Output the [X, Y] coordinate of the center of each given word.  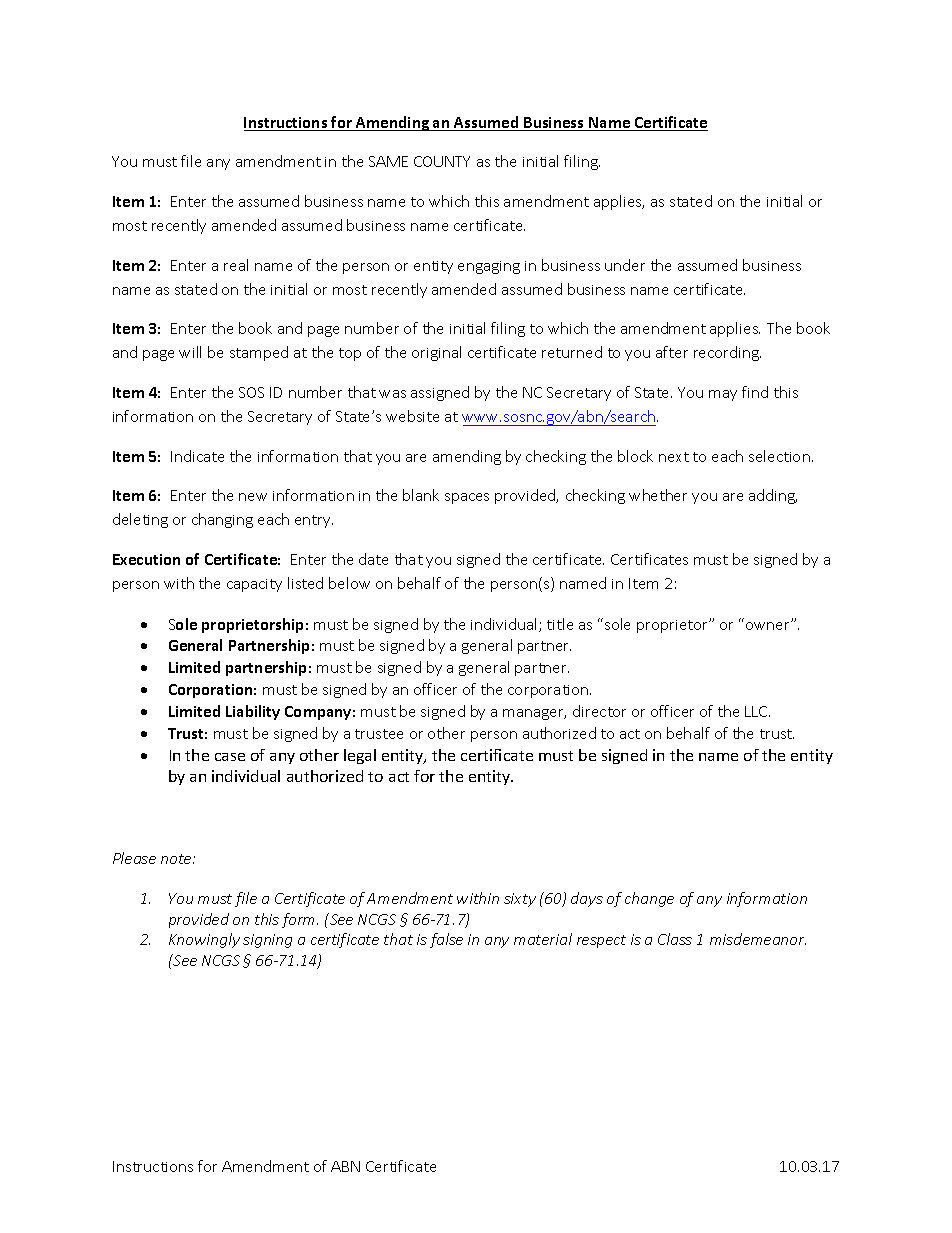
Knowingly [204, 940]
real [236, 265]
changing [222, 520]
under [625, 265]
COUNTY [442, 161]
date [373, 559]
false [446, 940]
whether [658, 495]
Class [675, 939]
